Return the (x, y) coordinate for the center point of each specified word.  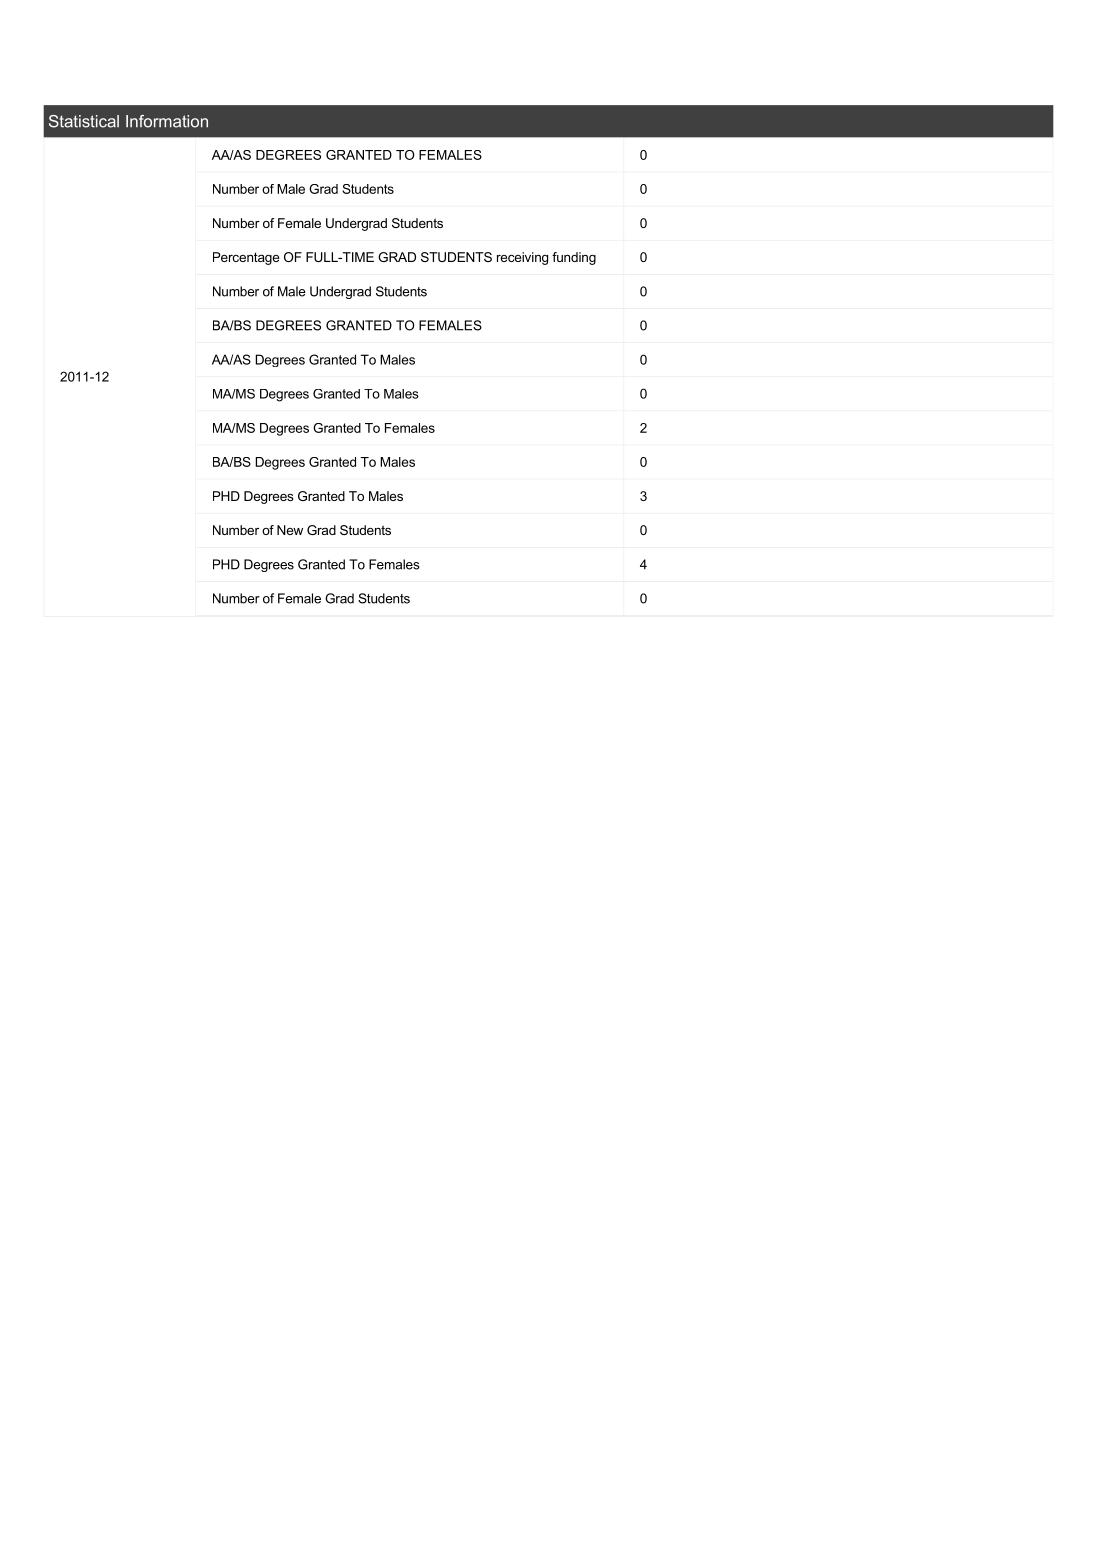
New (290, 530)
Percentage (246, 258)
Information (167, 121)
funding (574, 258)
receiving (522, 258)
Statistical (84, 121)
